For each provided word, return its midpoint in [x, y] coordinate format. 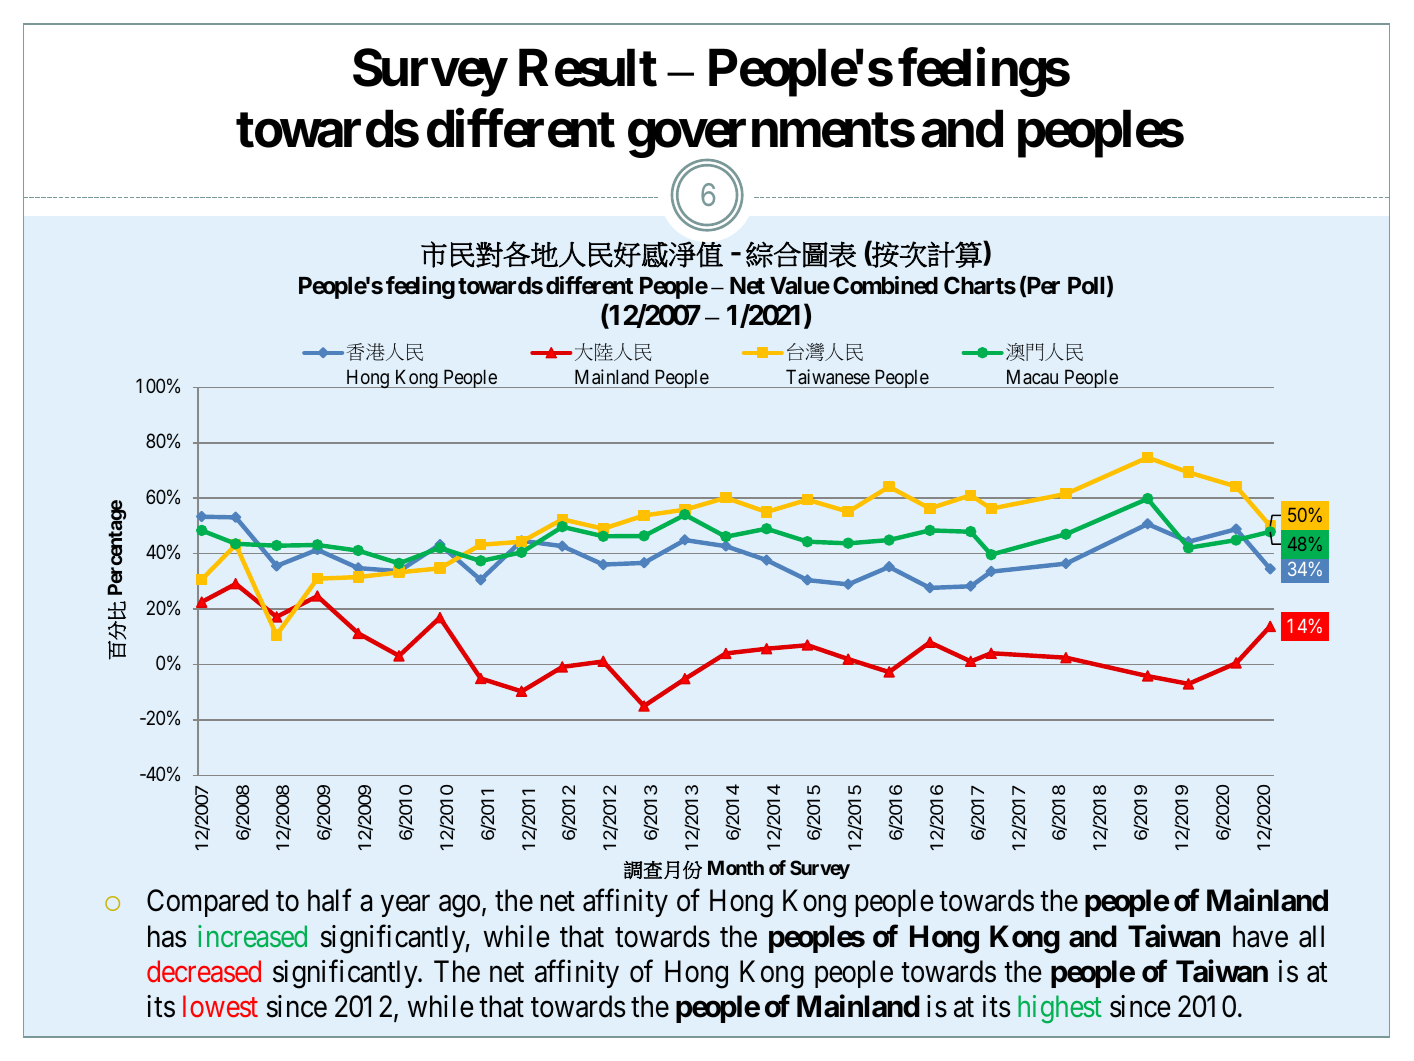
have [1260, 936]
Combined [885, 285]
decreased [204, 971]
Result [588, 68]
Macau [1032, 376]
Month [736, 867]
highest [1060, 1009]
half [330, 900]
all [1311, 936]
